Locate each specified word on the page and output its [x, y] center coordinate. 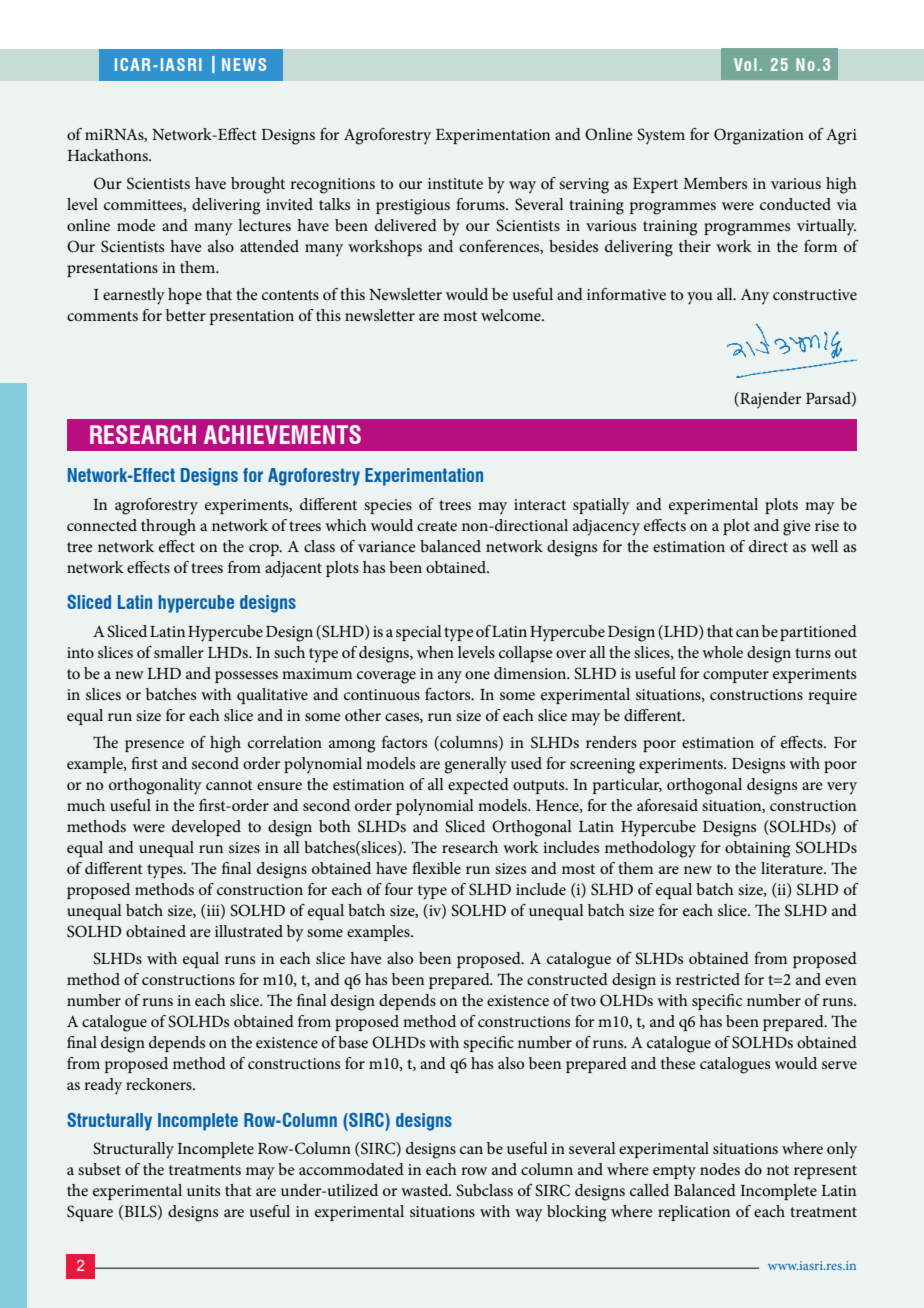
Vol [745, 64]
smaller [179, 652]
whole [722, 652]
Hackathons [109, 155]
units [203, 1190]
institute [455, 183]
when [435, 652]
